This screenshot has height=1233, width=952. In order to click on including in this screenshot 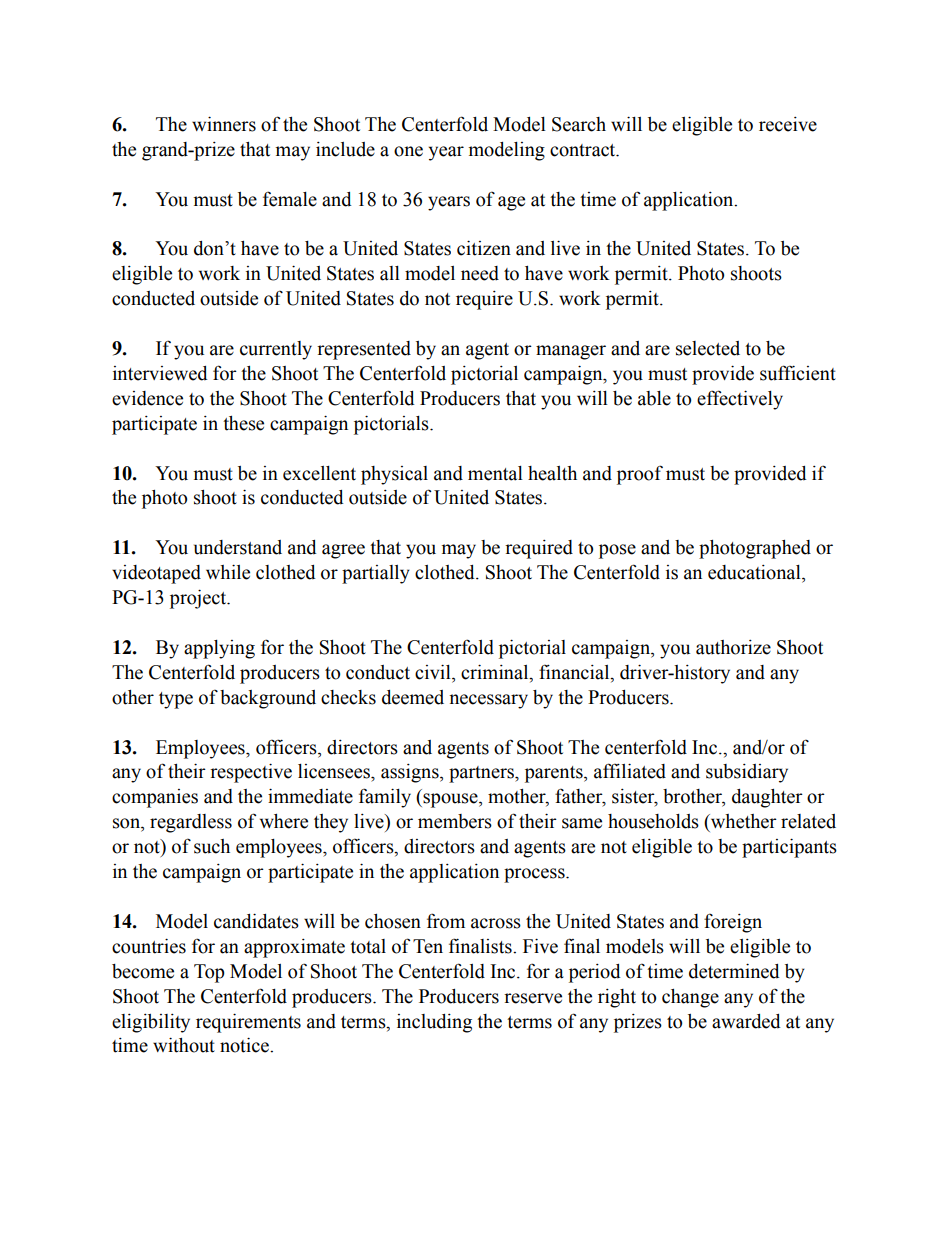, I will do `click(434, 1023)`.
